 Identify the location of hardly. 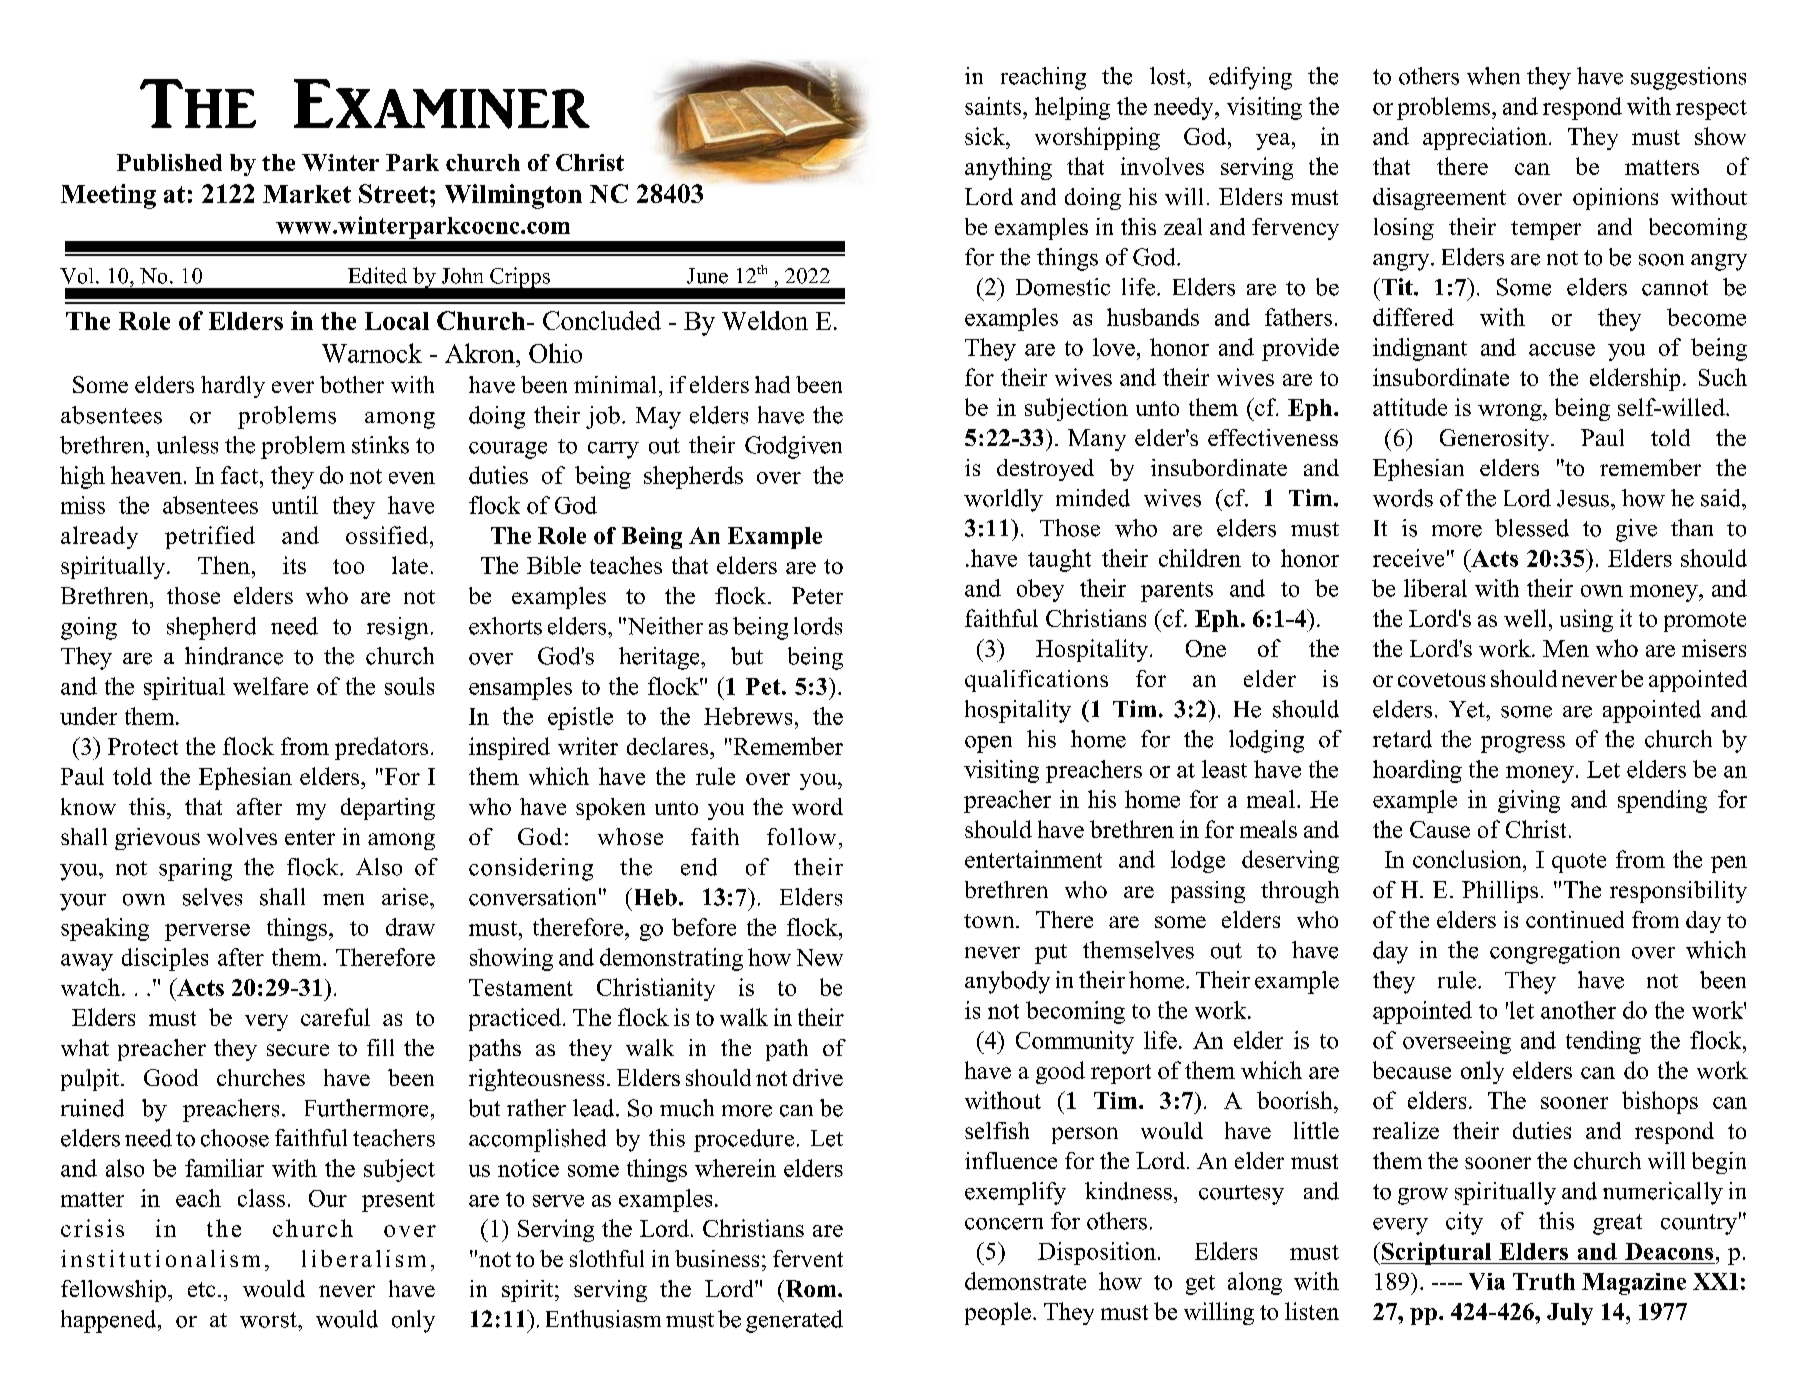
(233, 387).
